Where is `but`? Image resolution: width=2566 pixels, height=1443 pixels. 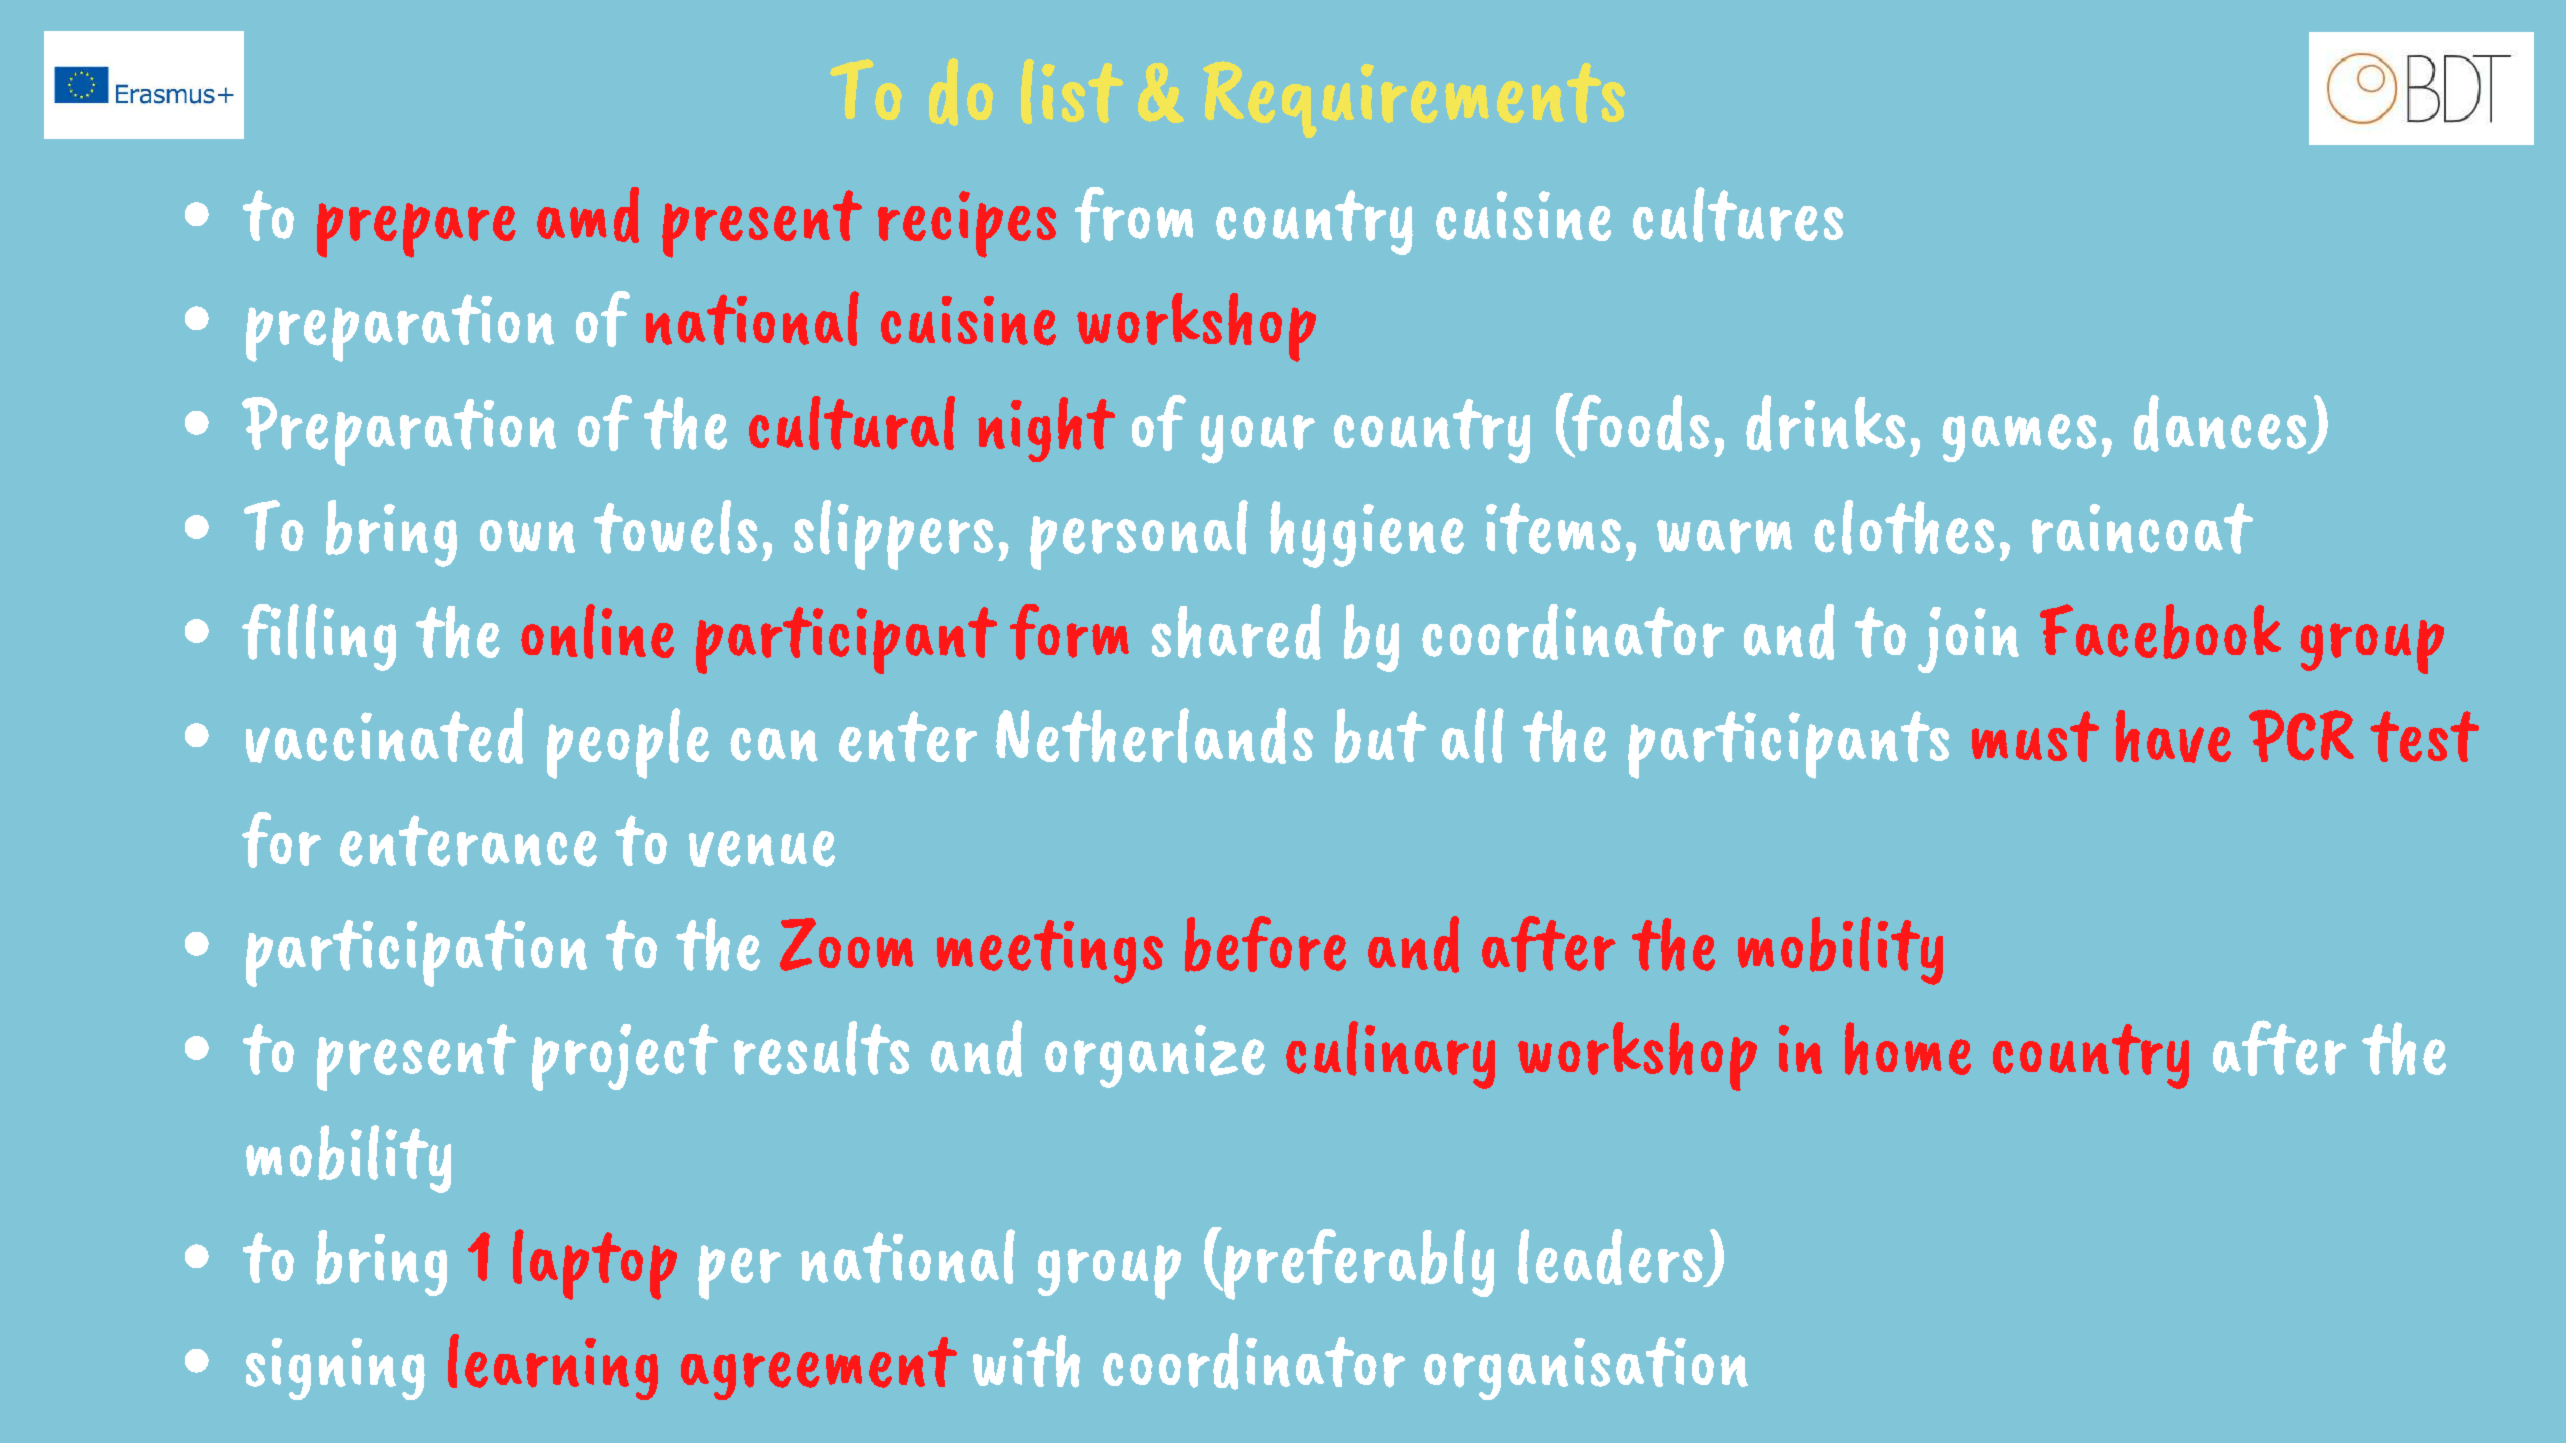 but is located at coordinates (1380, 735).
